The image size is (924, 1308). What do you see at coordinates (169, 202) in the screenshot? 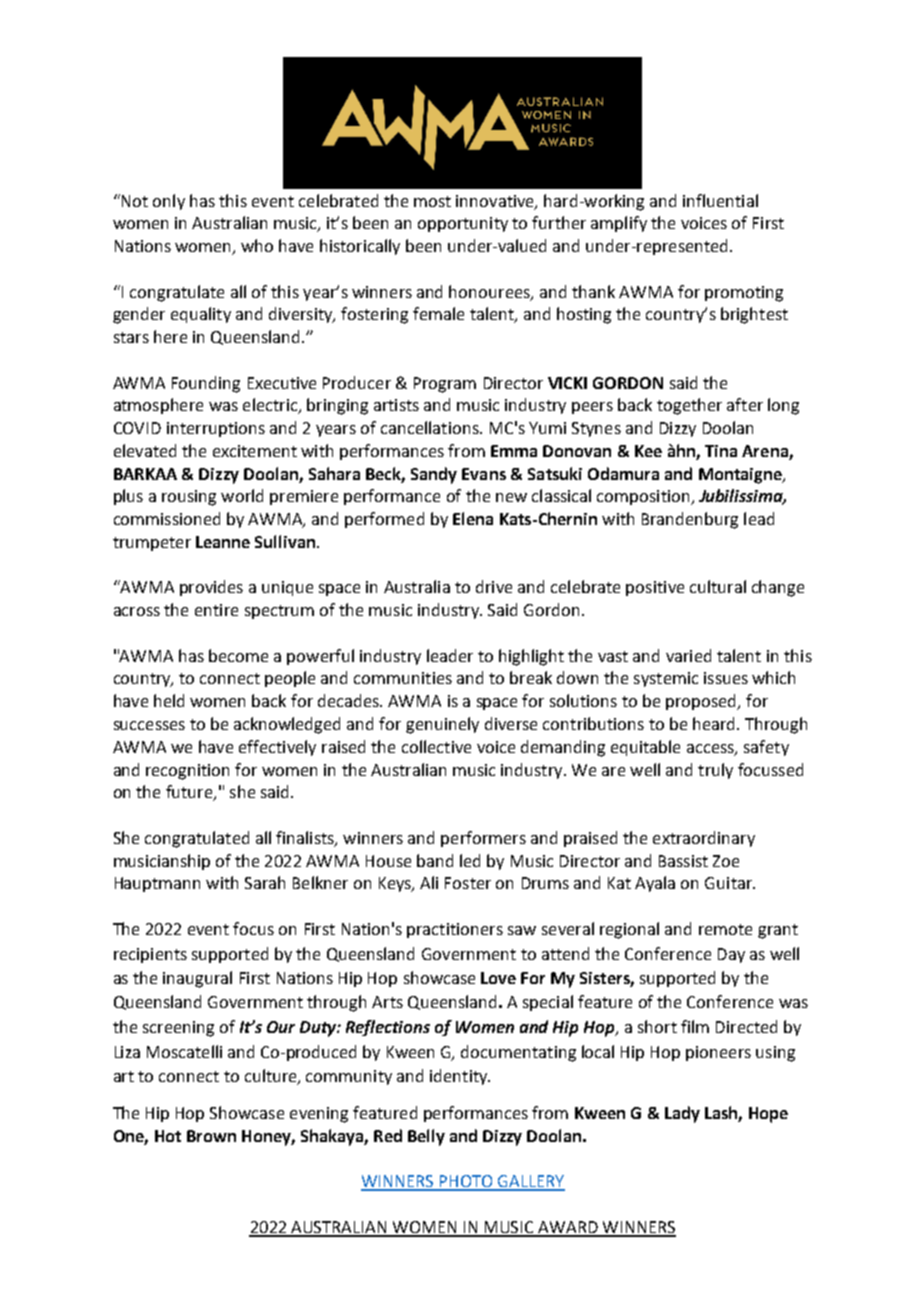
I see `only` at bounding box center [169, 202].
